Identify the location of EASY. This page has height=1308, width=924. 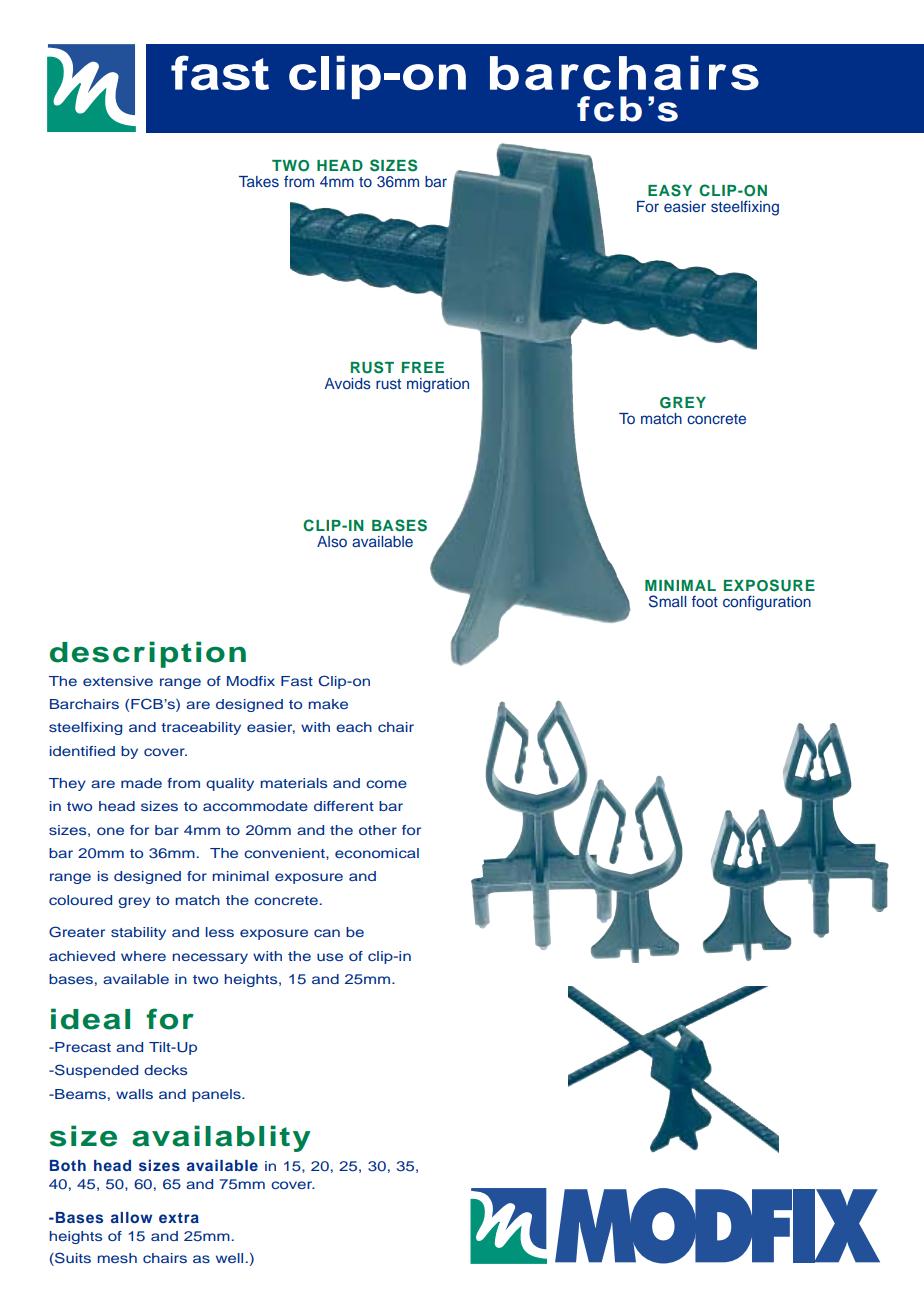
(670, 190).
